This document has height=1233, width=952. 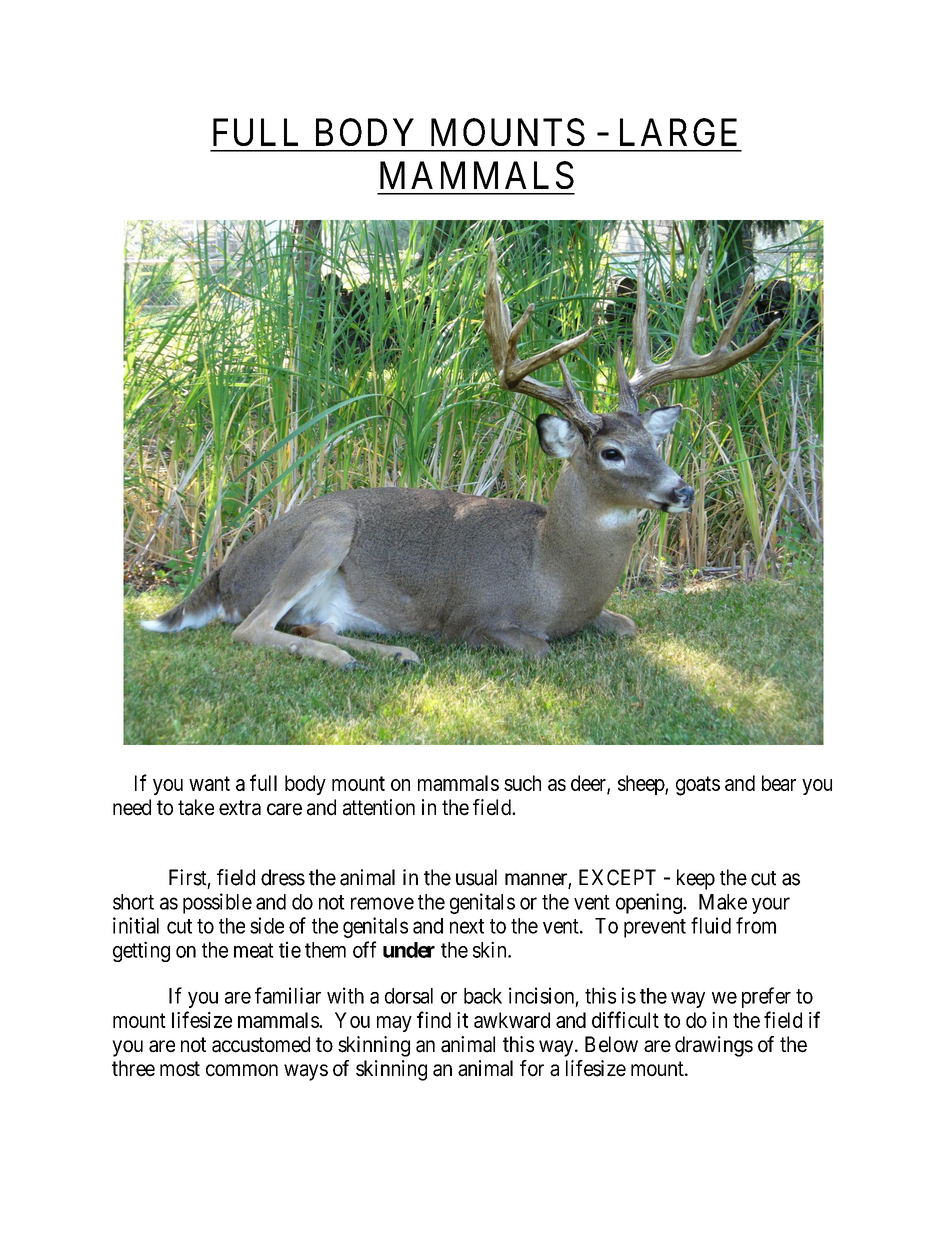 I want to click on bear, so click(x=779, y=783).
